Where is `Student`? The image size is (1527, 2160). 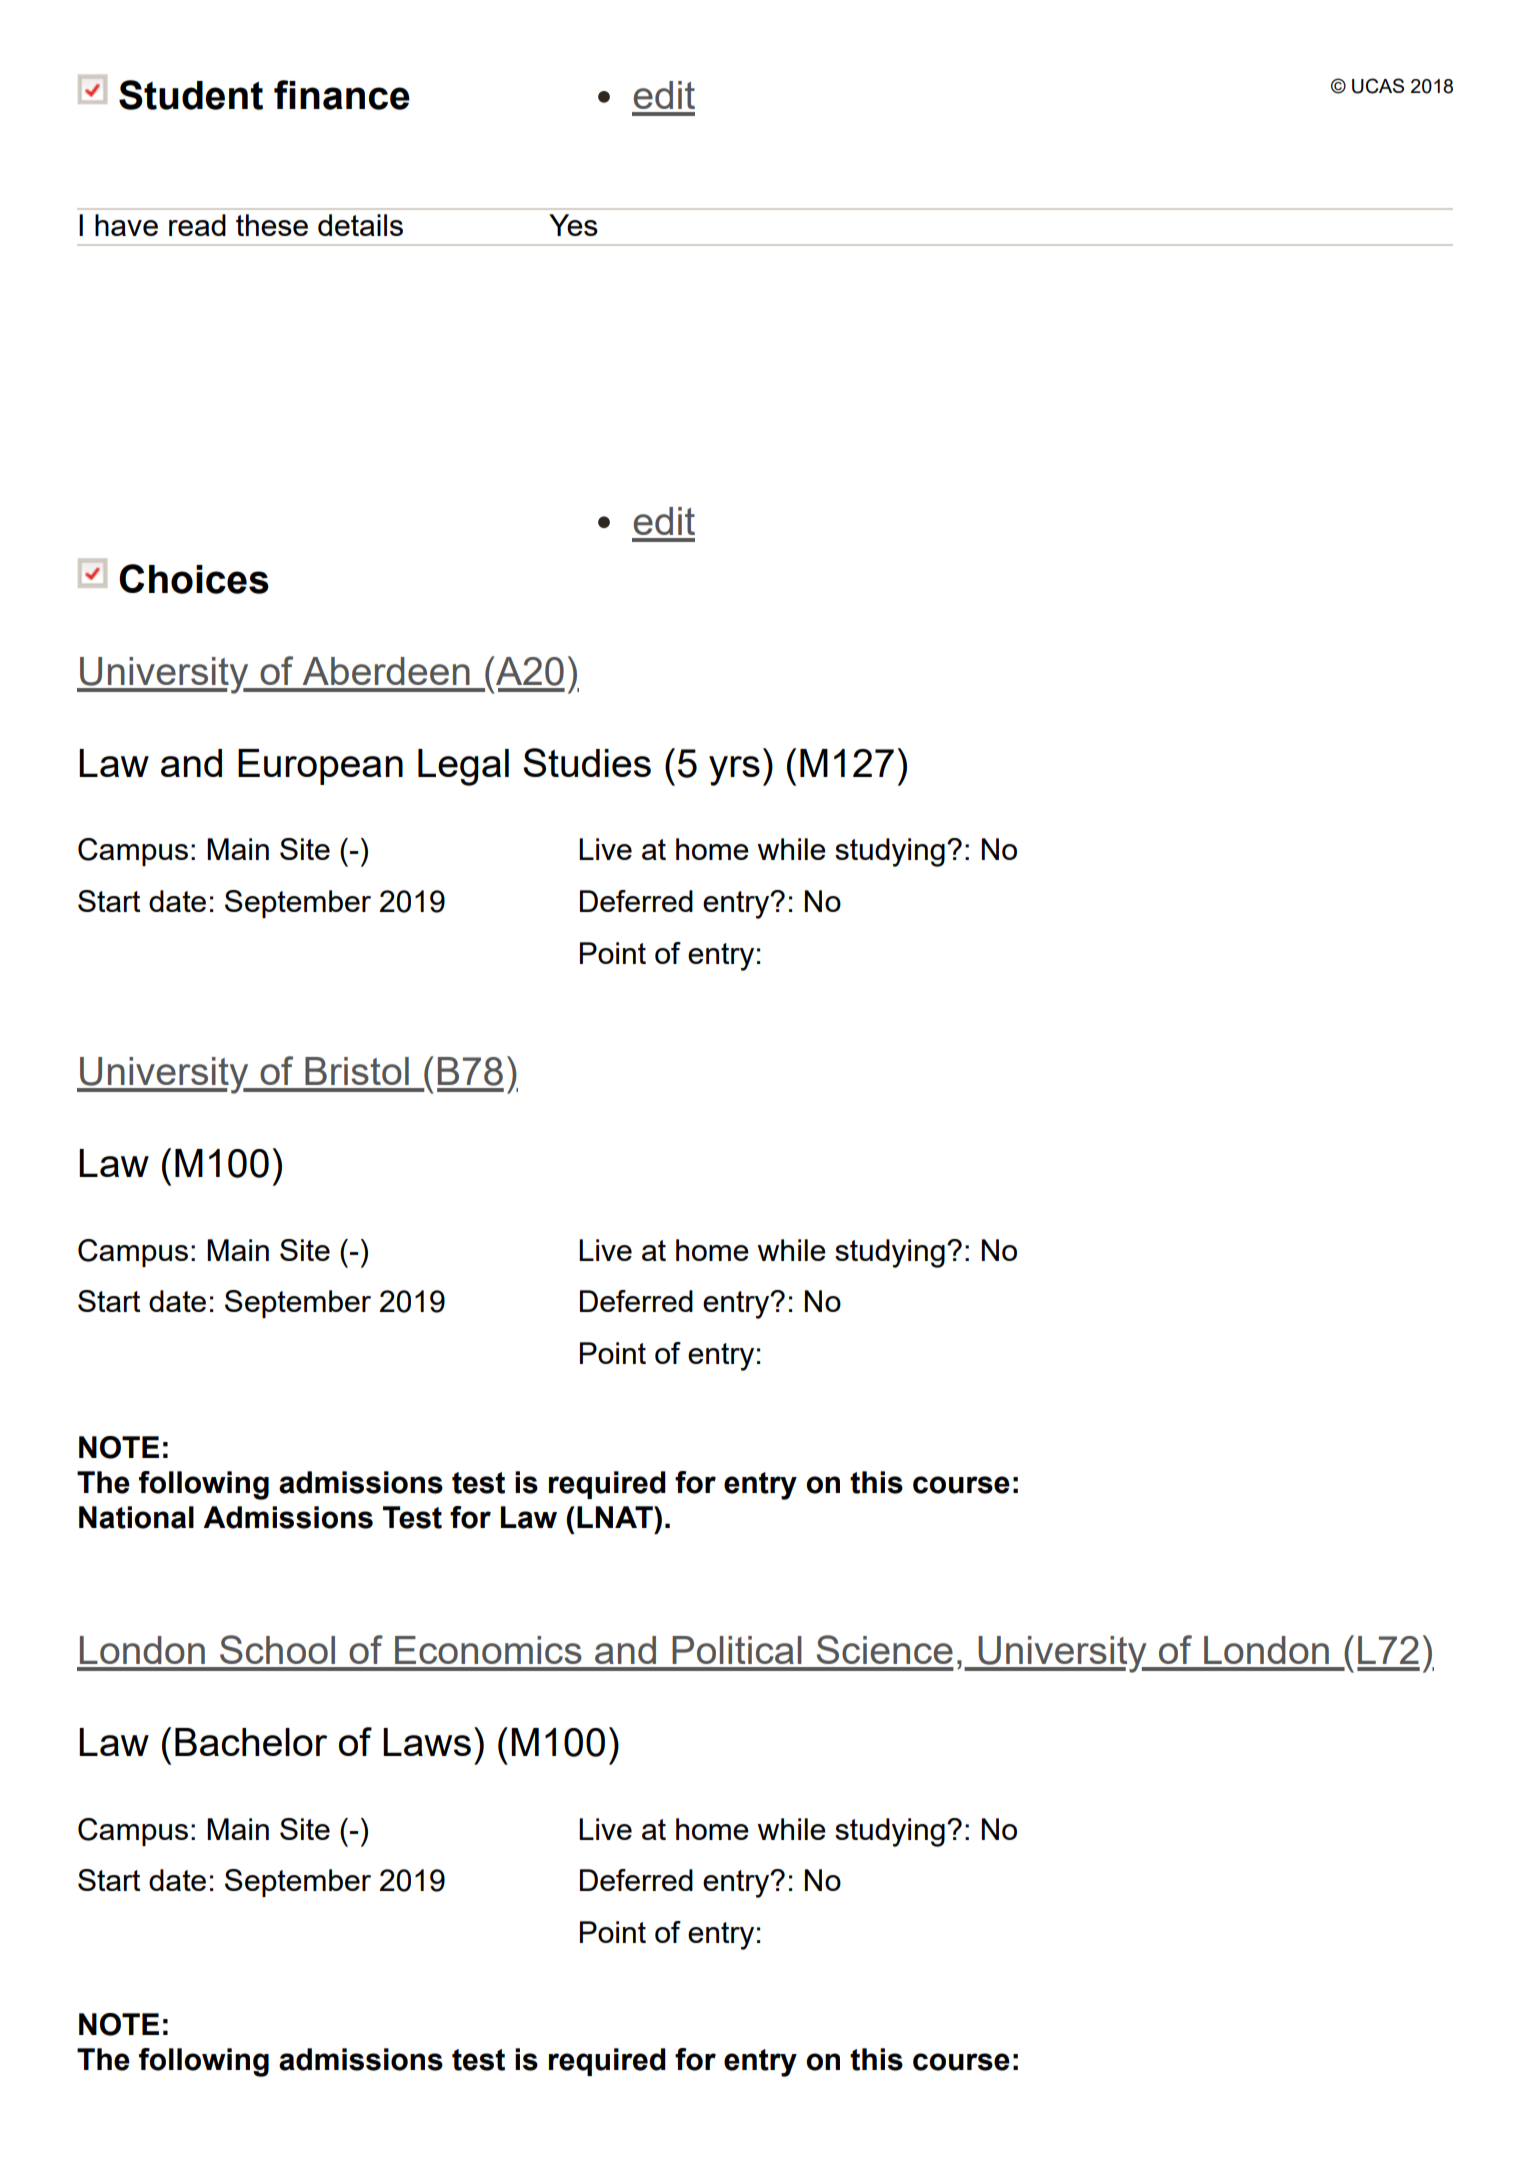 Student is located at coordinates (191, 95).
